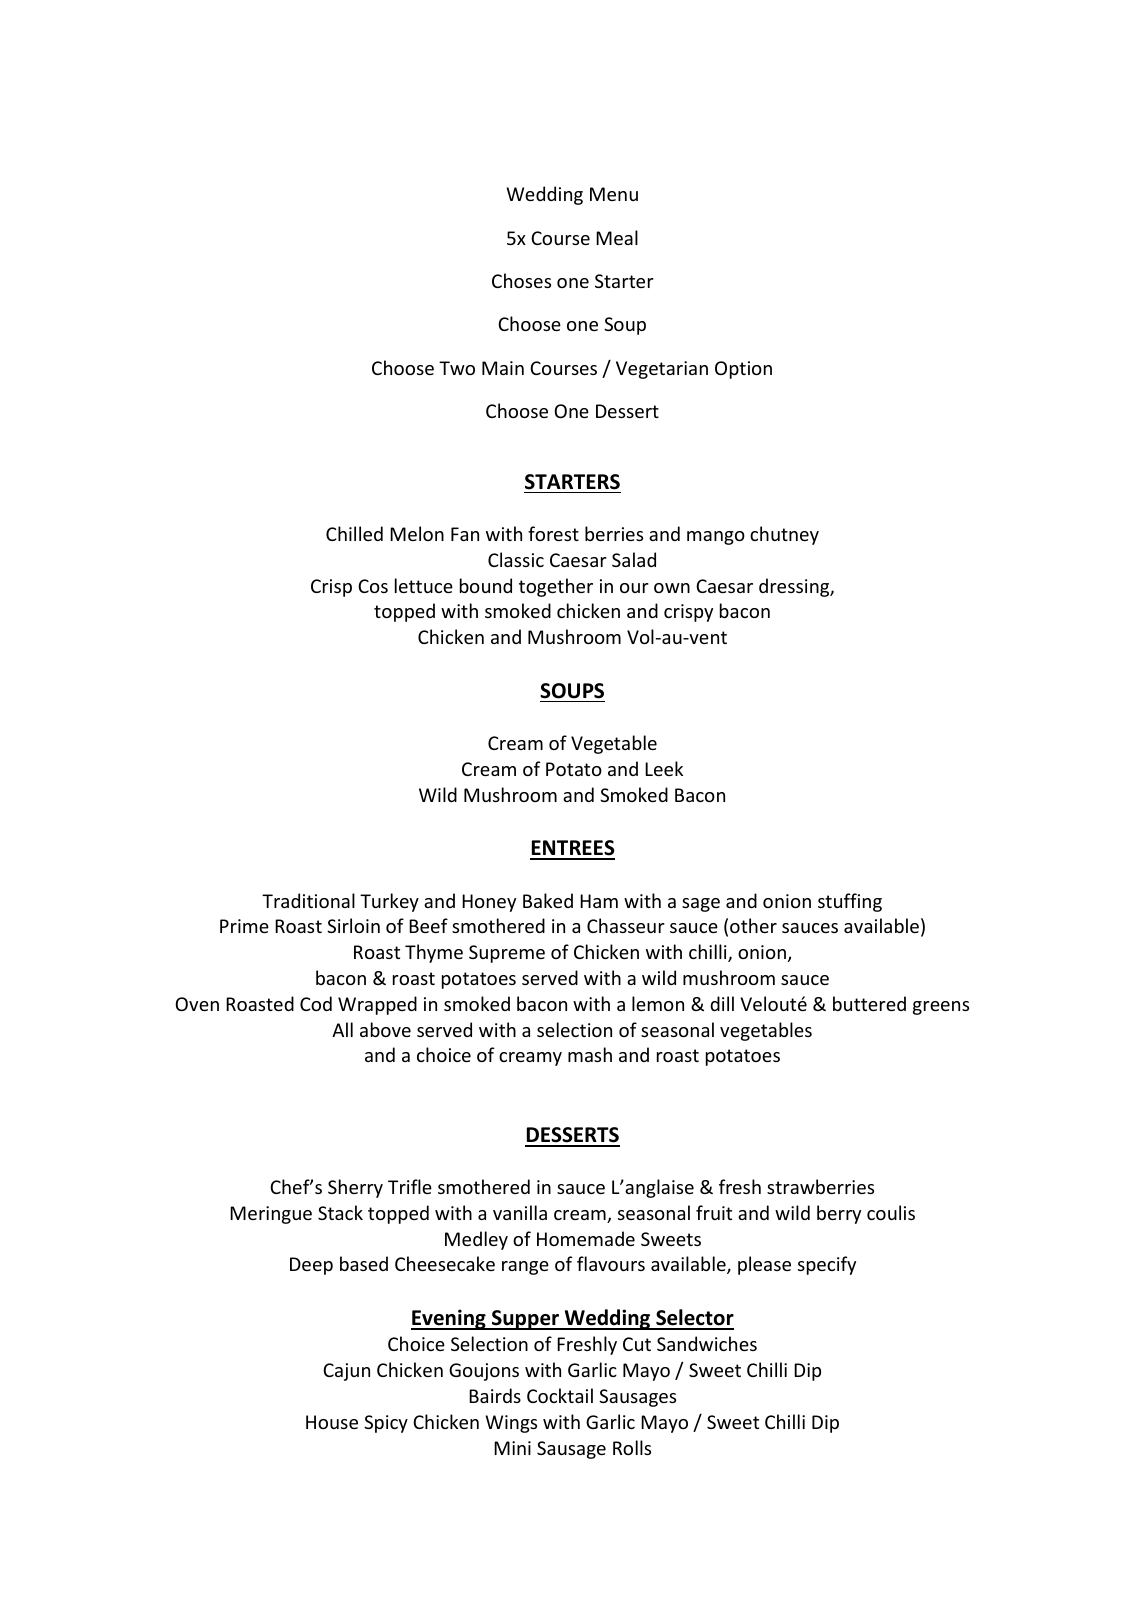  I want to click on Chilled, so click(354, 533).
